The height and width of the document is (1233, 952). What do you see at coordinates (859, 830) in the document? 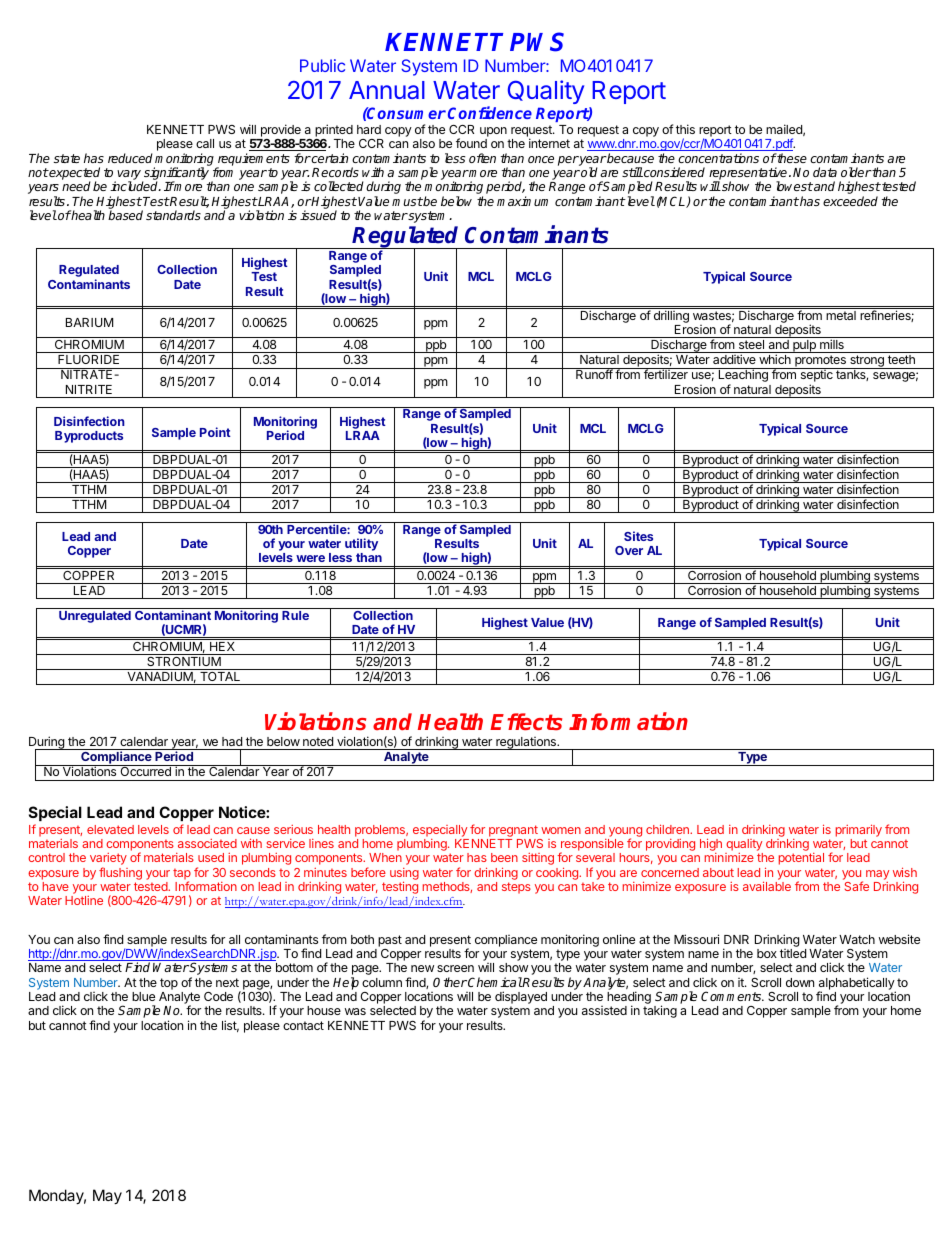
I see `primarily` at bounding box center [859, 830].
